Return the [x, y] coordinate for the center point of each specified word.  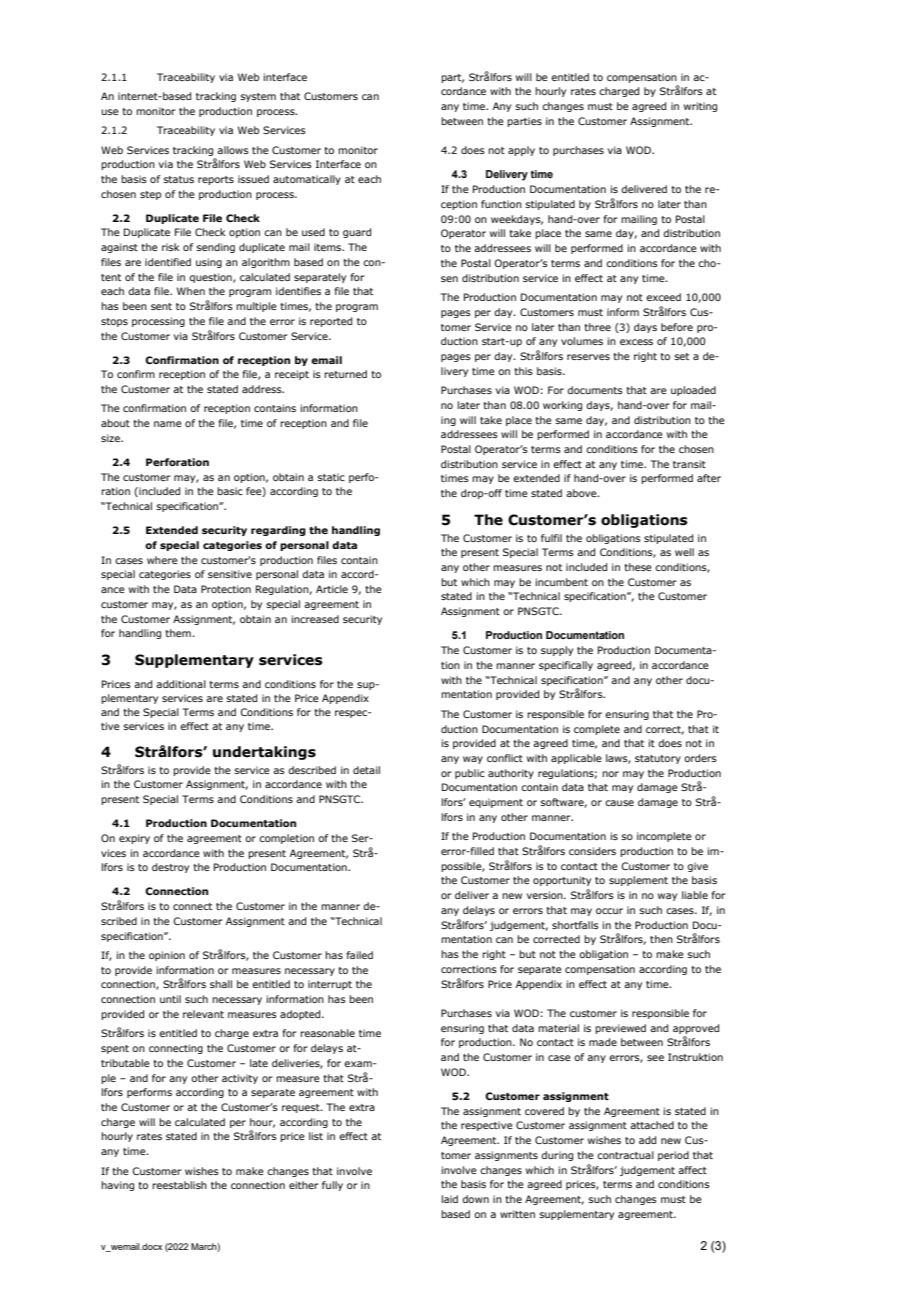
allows [233, 150]
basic [230, 491]
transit [689, 464]
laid [449, 1199]
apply [521, 151]
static [331, 477]
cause [619, 803]
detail [366, 770]
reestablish [179, 1185]
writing [700, 107]
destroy [170, 868]
